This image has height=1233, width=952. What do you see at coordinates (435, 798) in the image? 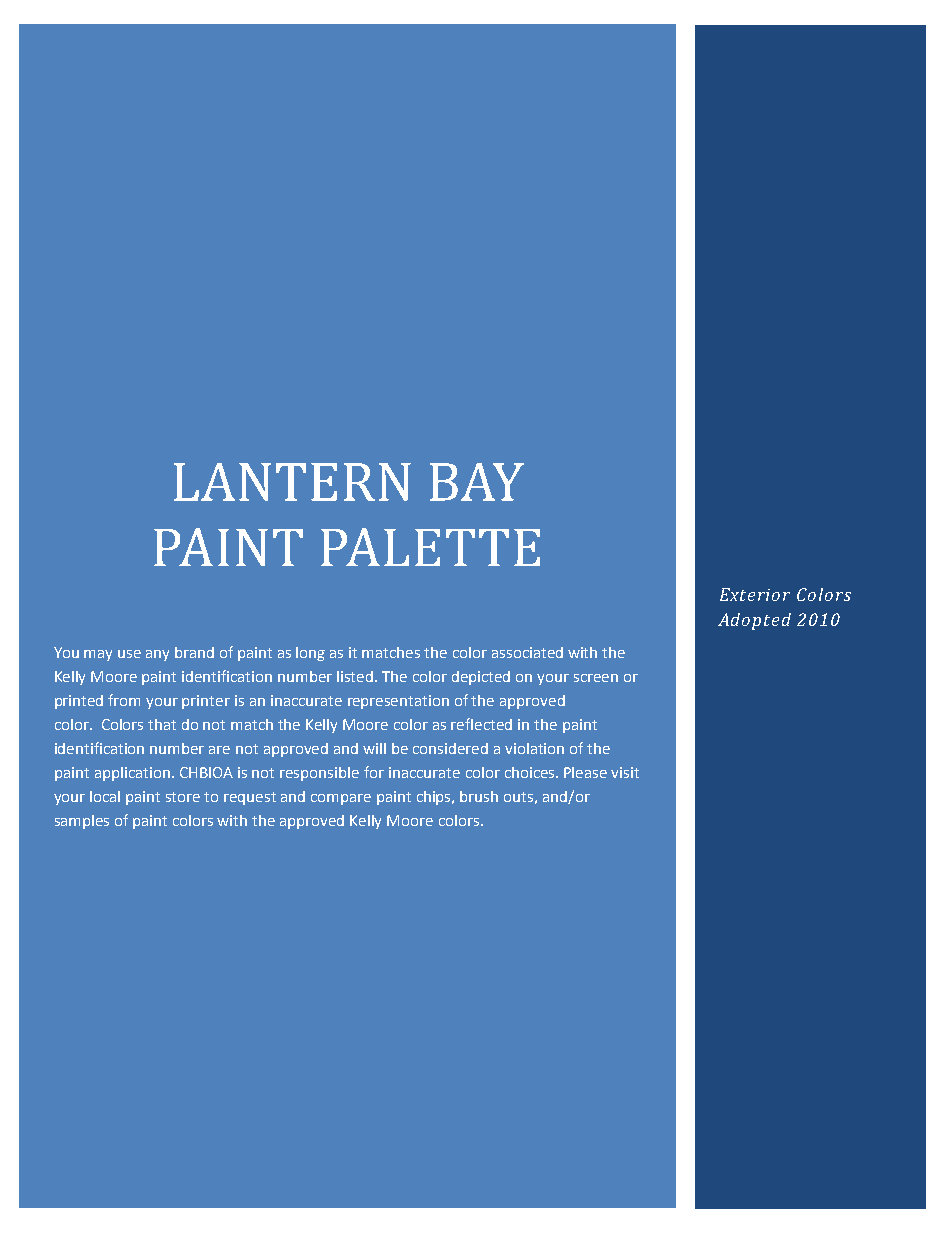
I see `chips` at bounding box center [435, 798].
